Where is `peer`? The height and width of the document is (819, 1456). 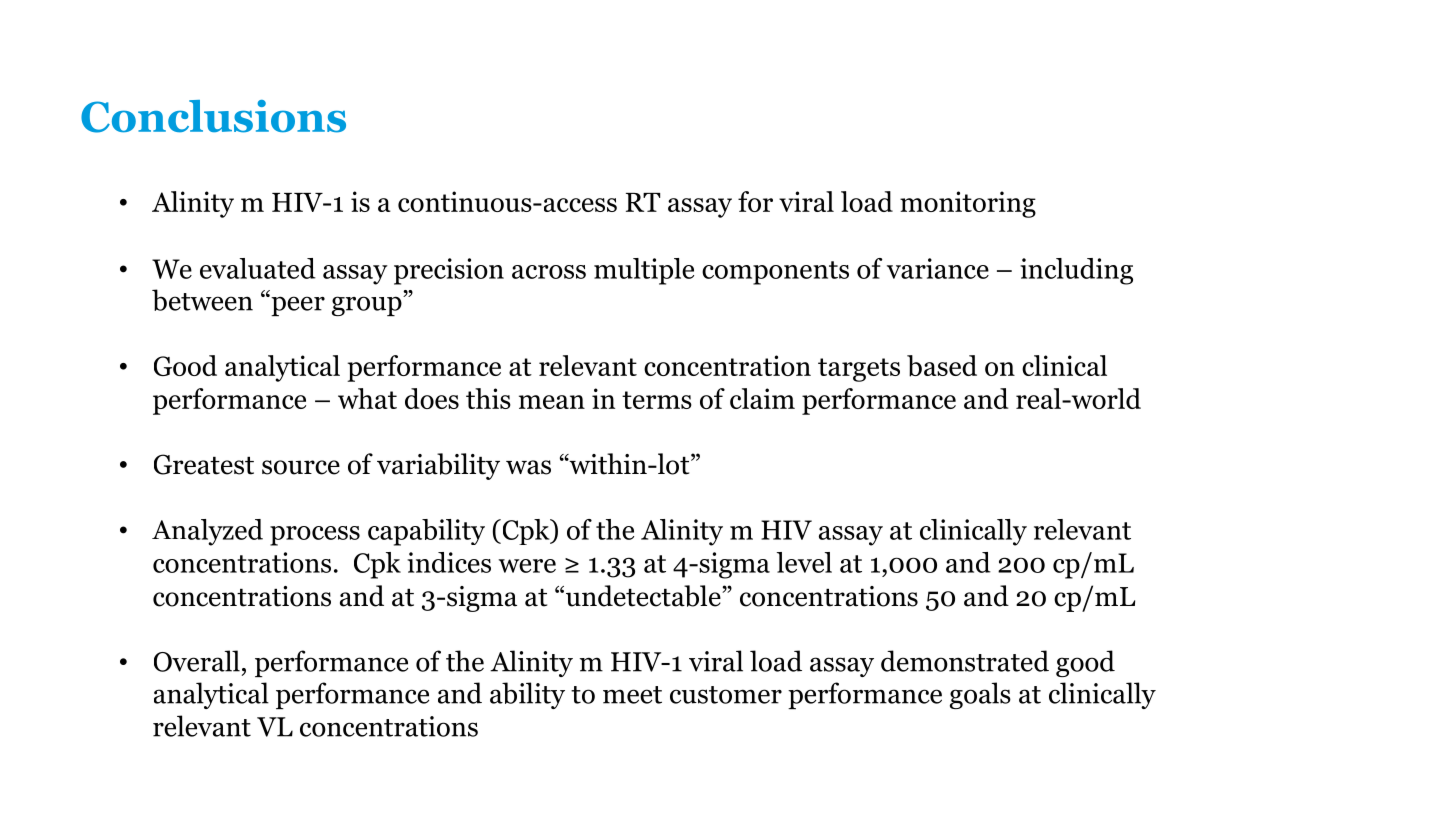
peer is located at coordinates (297, 305).
